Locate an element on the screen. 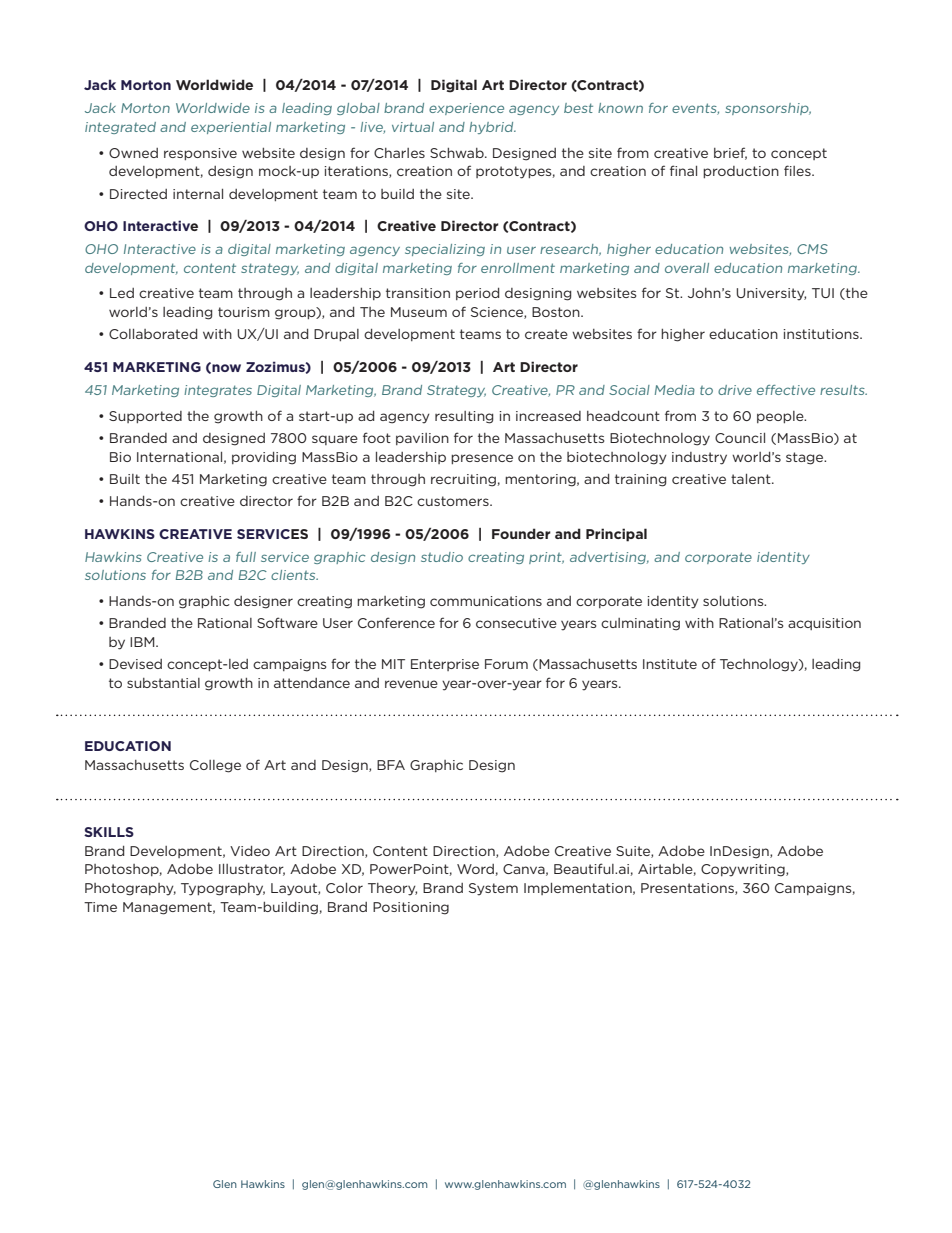  customers is located at coordinates (454, 501).
